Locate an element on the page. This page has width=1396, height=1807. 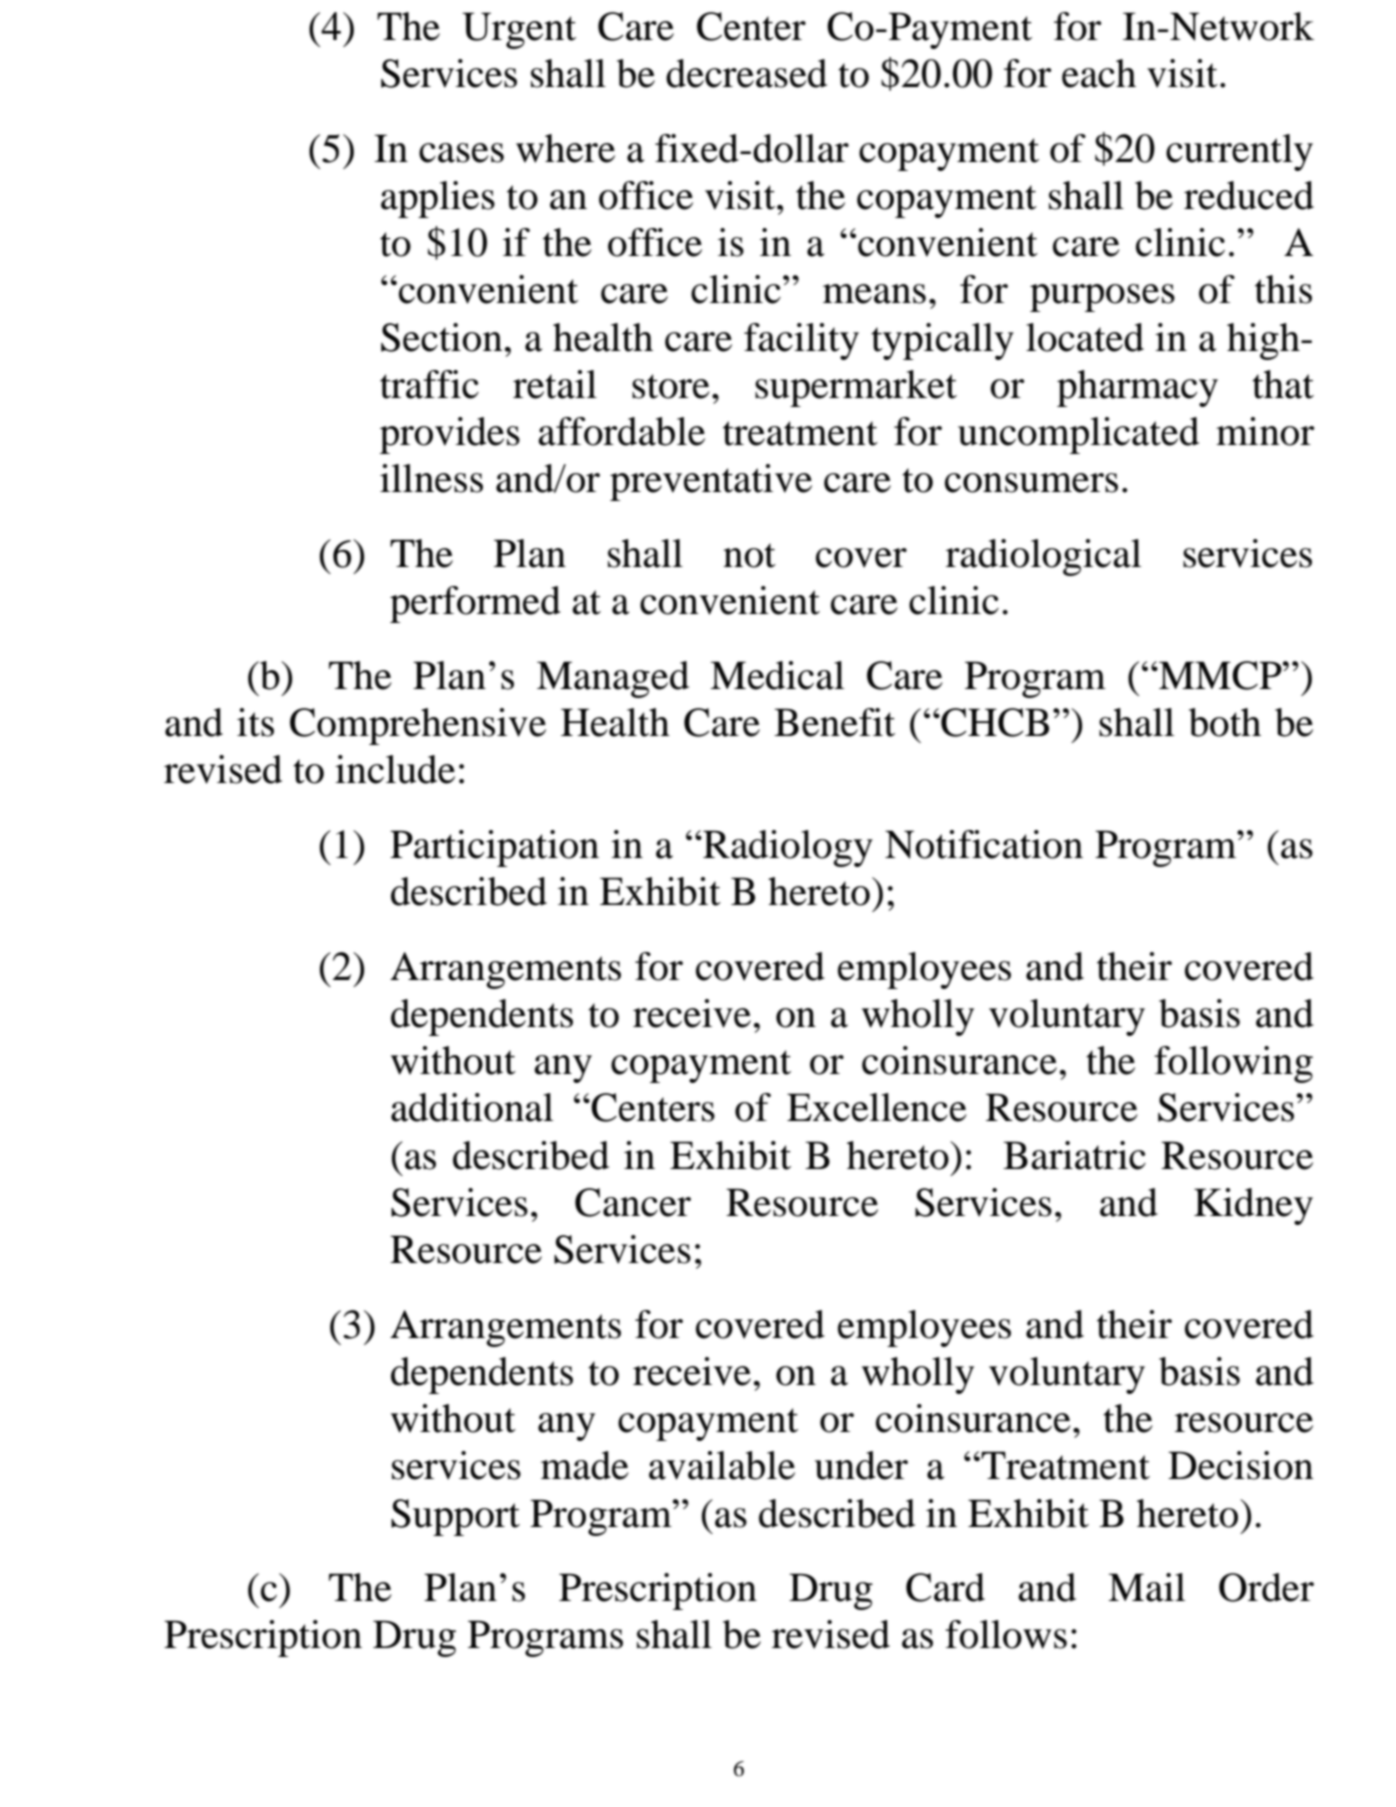
Section is located at coordinates (442, 337).
